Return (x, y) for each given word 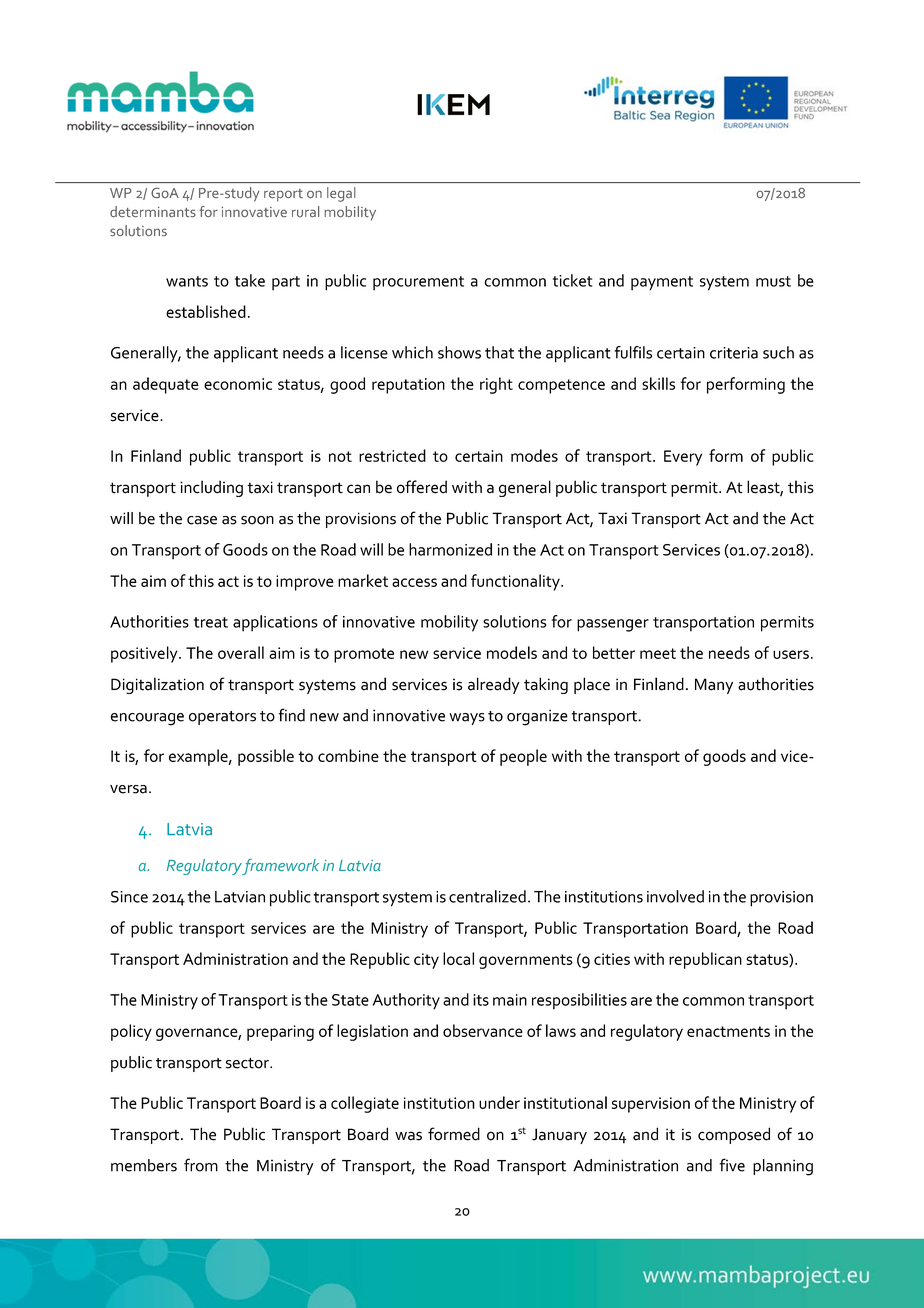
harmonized (450, 549)
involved (675, 896)
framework (280, 867)
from (201, 1165)
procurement (418, 283)
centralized (487, 896)
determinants (153, 212)
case (202, 520)
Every (683, 458)
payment (662, 283)
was (408, 1136)
